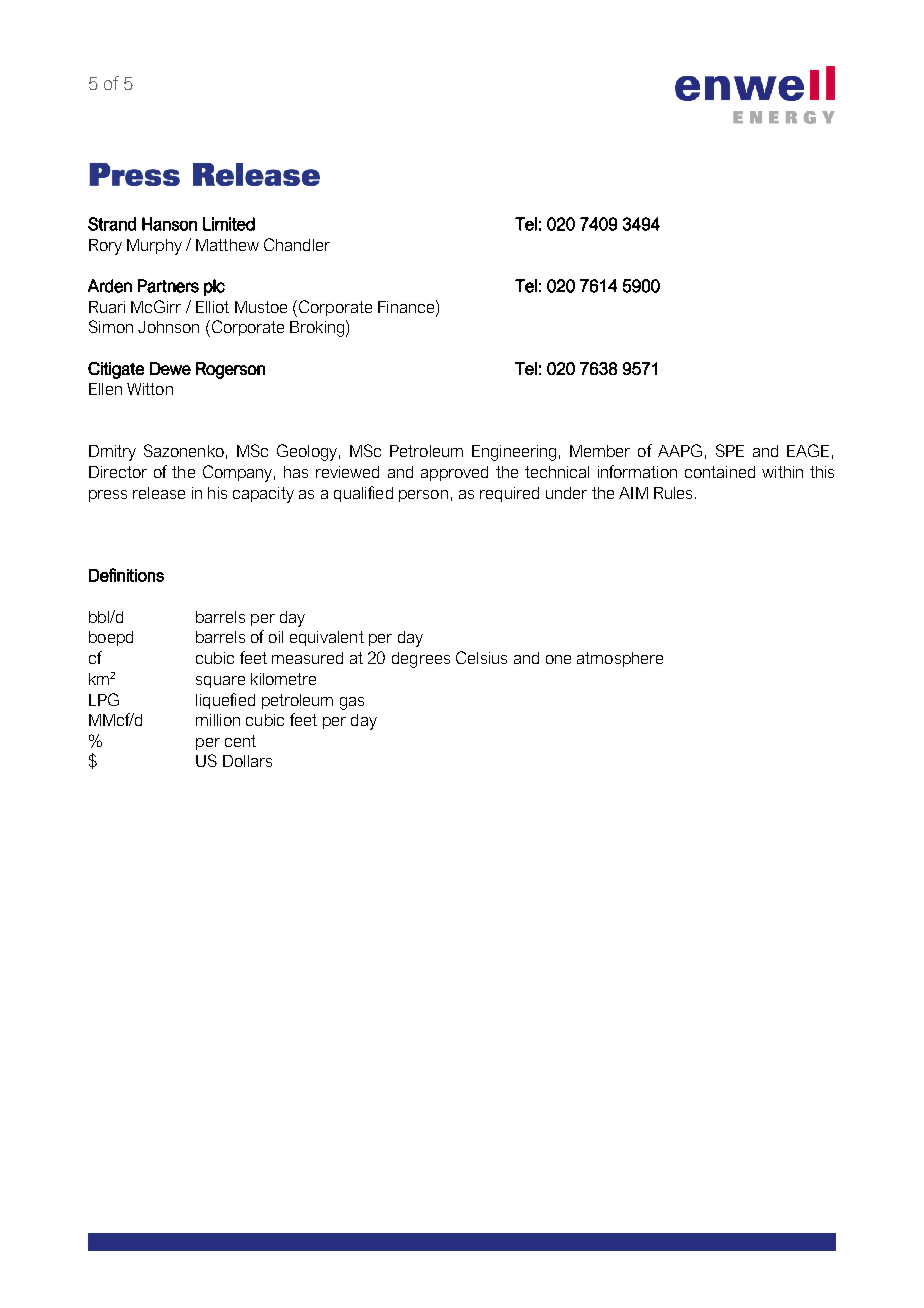  Describe the element at coordinates (352, 703) in the screenshot. I see `gas` at that location.
